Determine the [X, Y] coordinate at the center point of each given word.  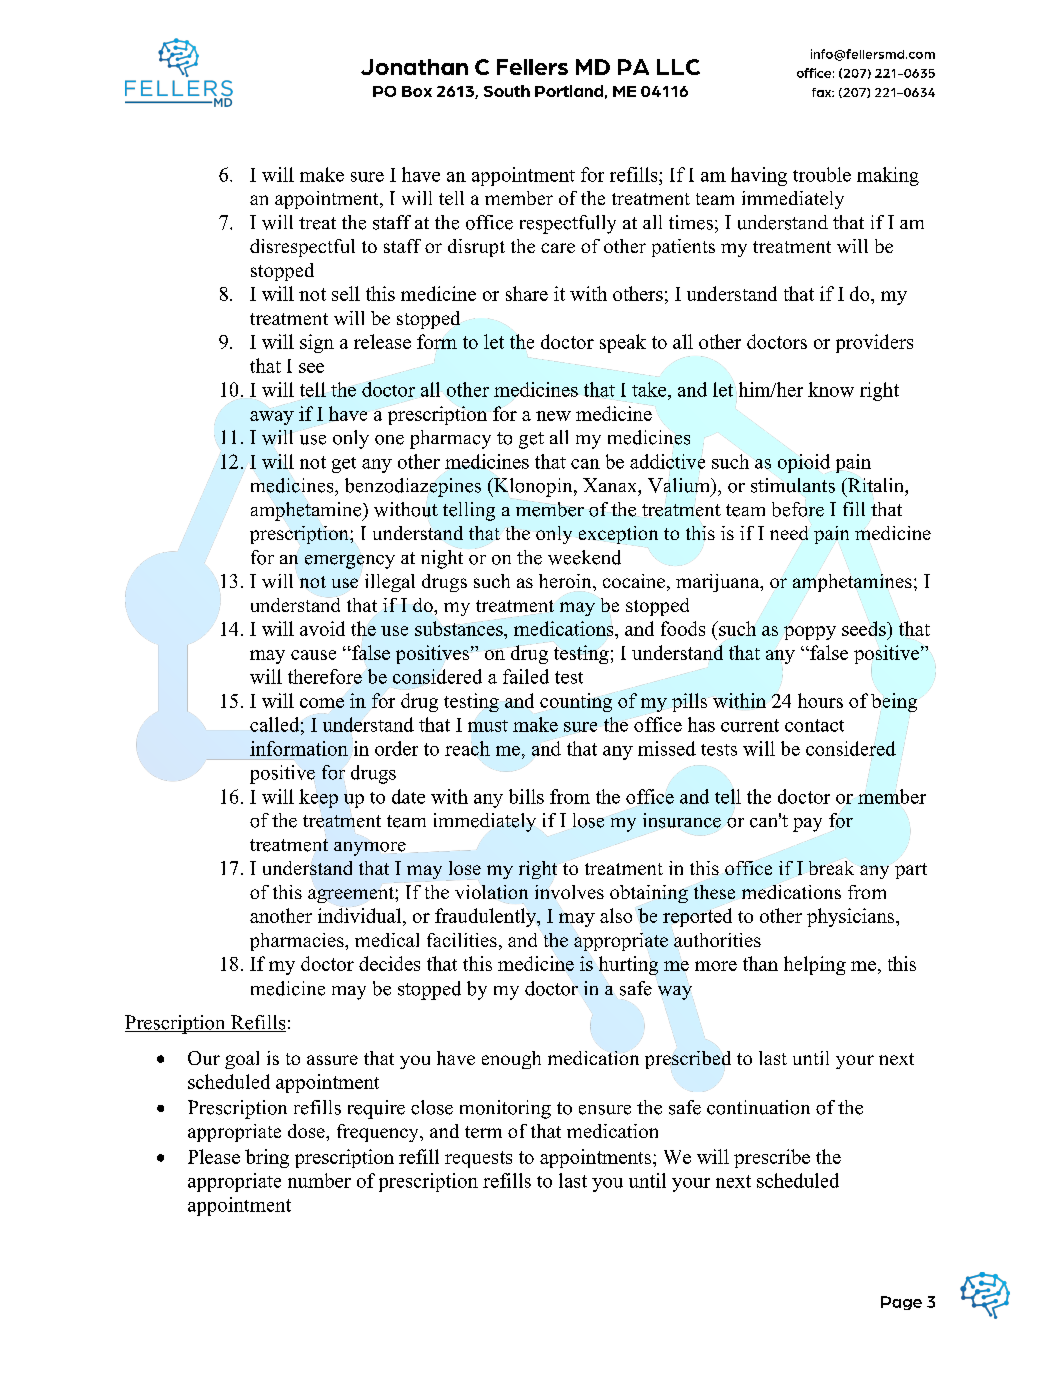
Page [901, 1303]
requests [478, 1159]
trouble [822, 174]
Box [417, 91]
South [507, 91]
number [319, 1180]
